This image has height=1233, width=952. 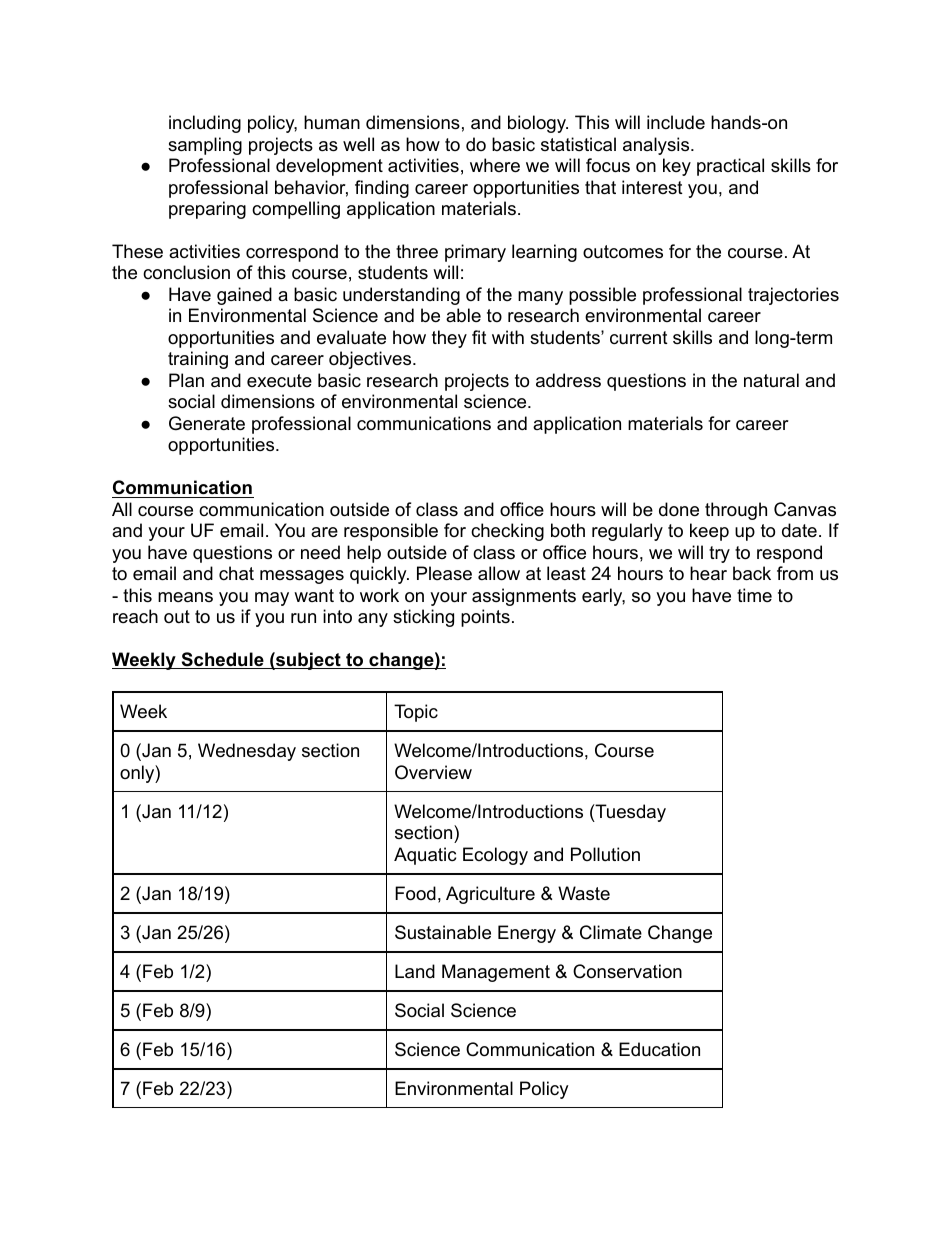 I want to click on practical, so click(x=730, y=167).
